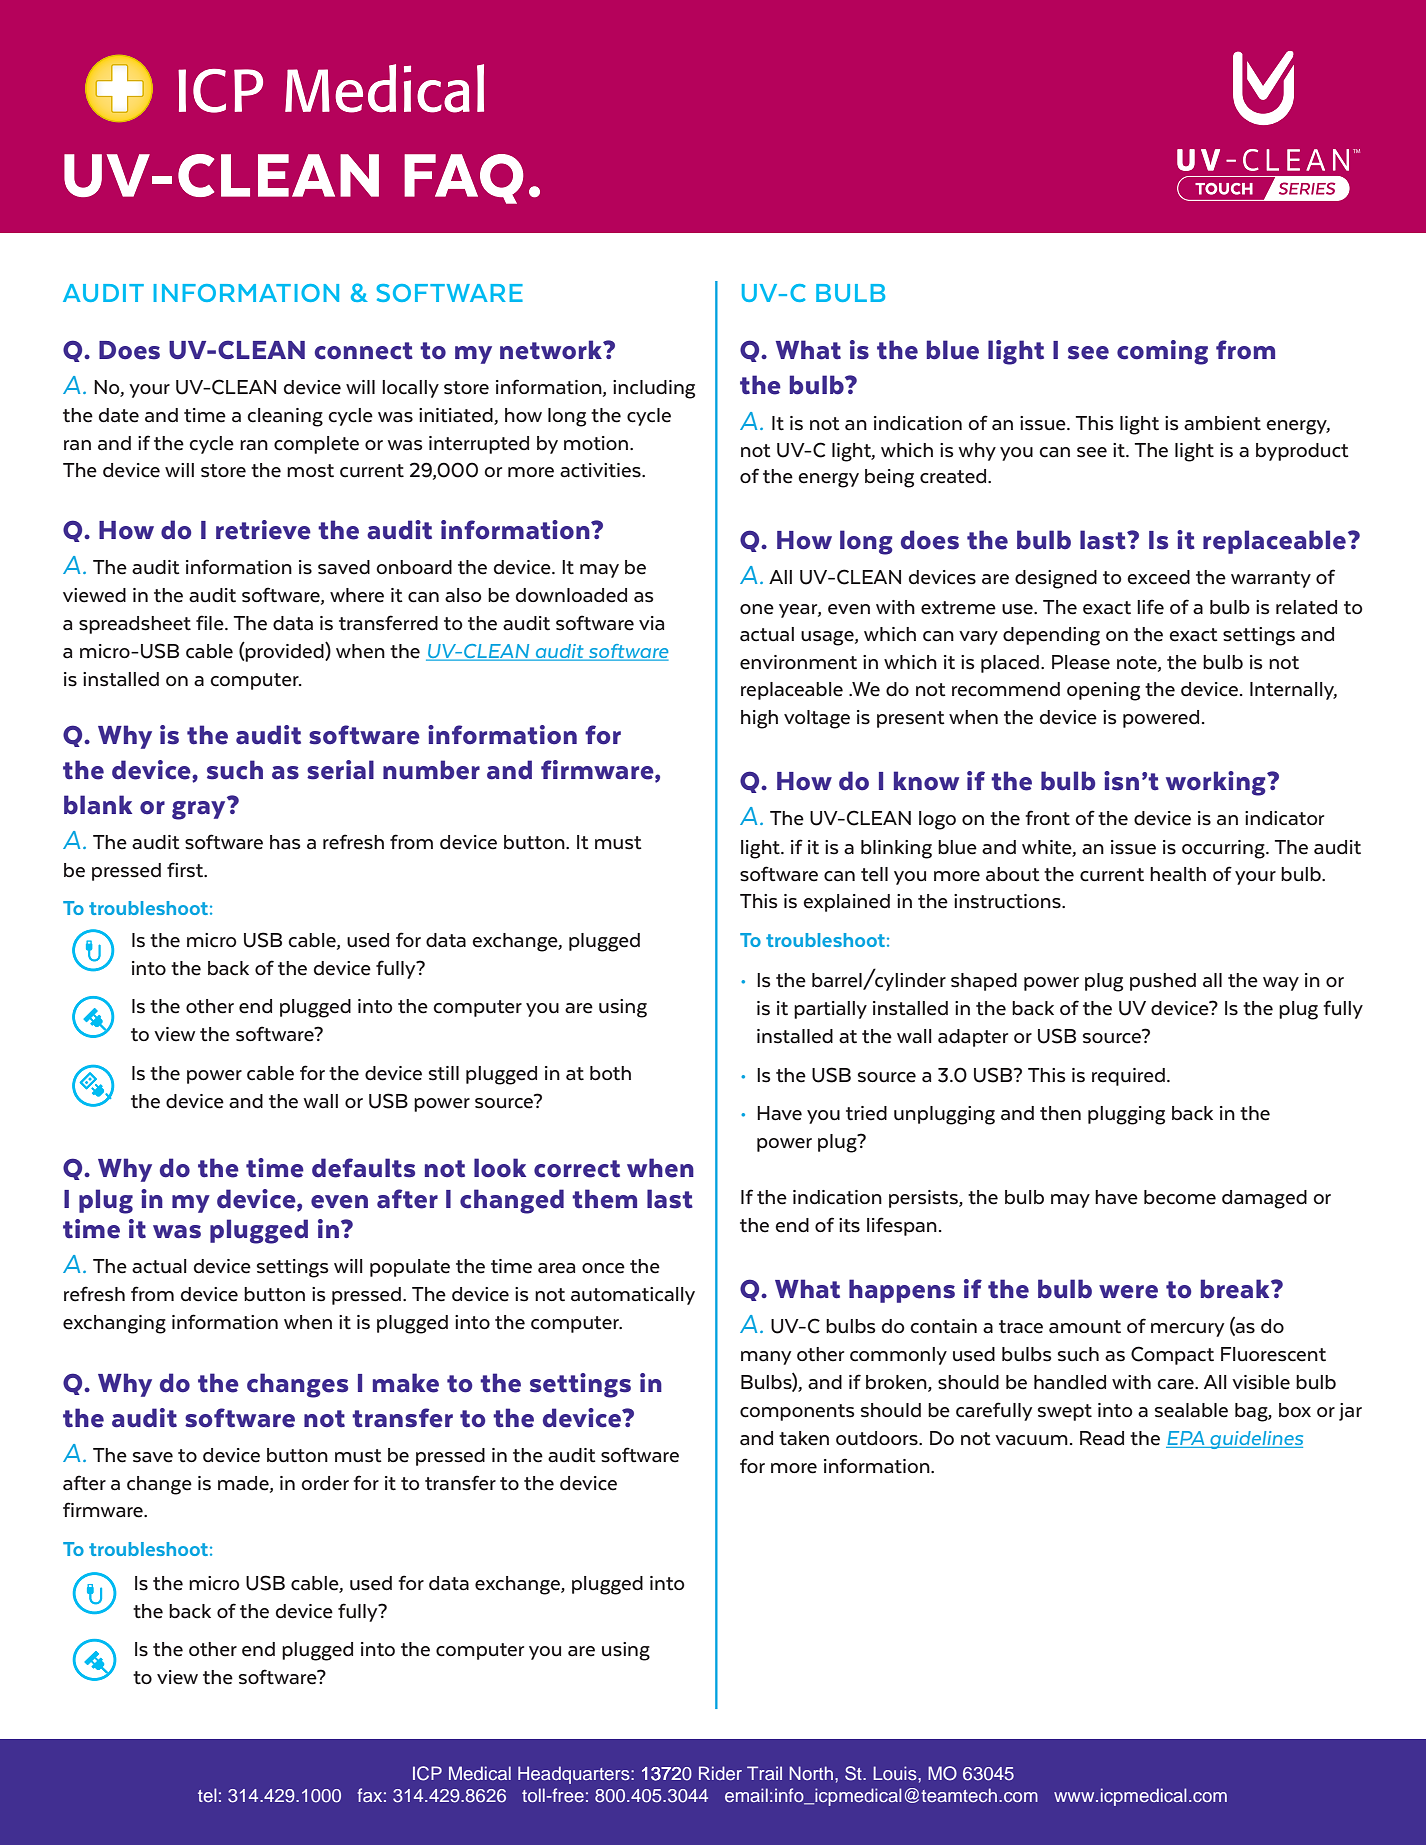 The width and height of the document is (1426, 1845). Describe the element at coordinates (759, 719) in the document. I see `high` at that location.
